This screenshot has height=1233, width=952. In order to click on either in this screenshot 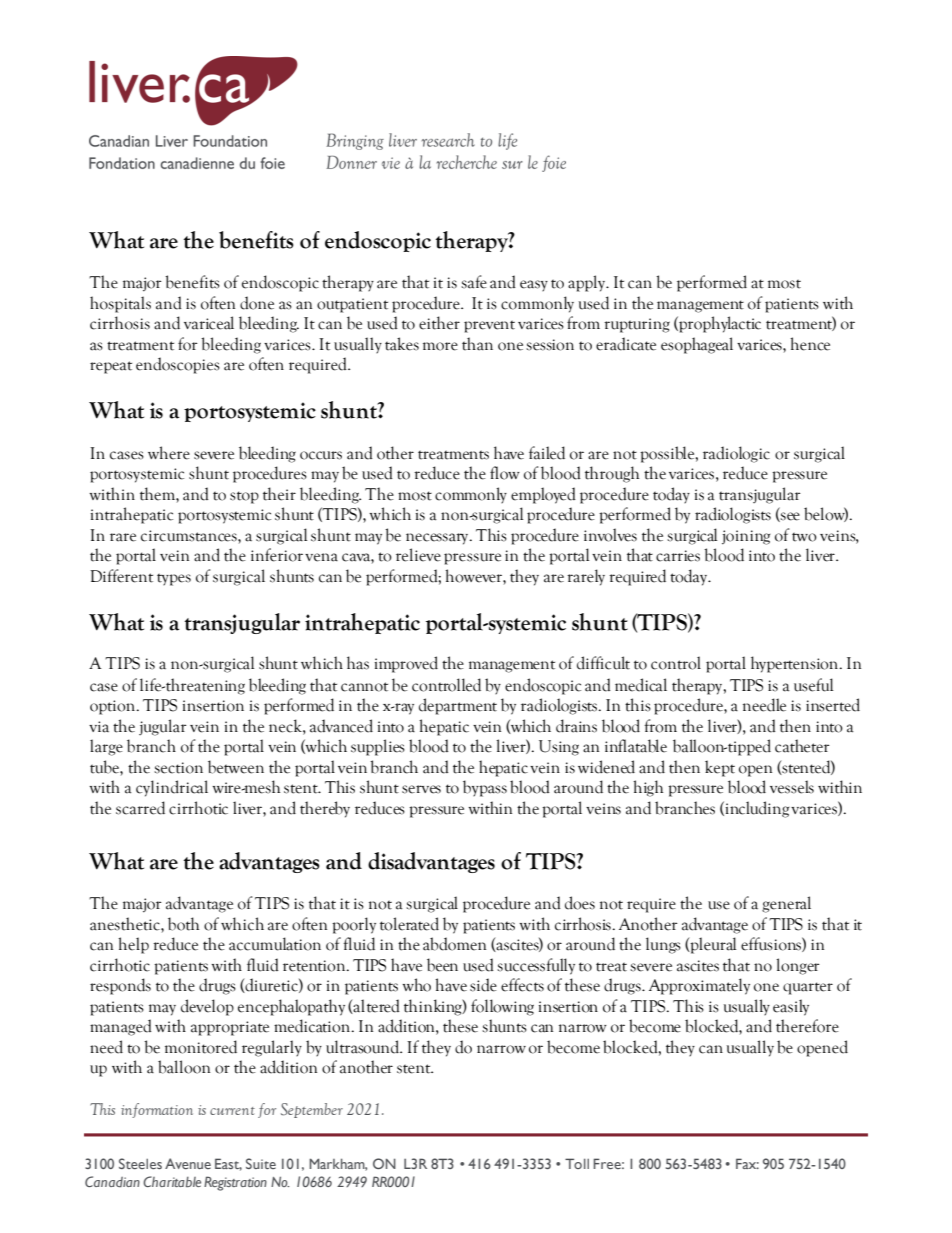, I will do `click(439, 323)`.
